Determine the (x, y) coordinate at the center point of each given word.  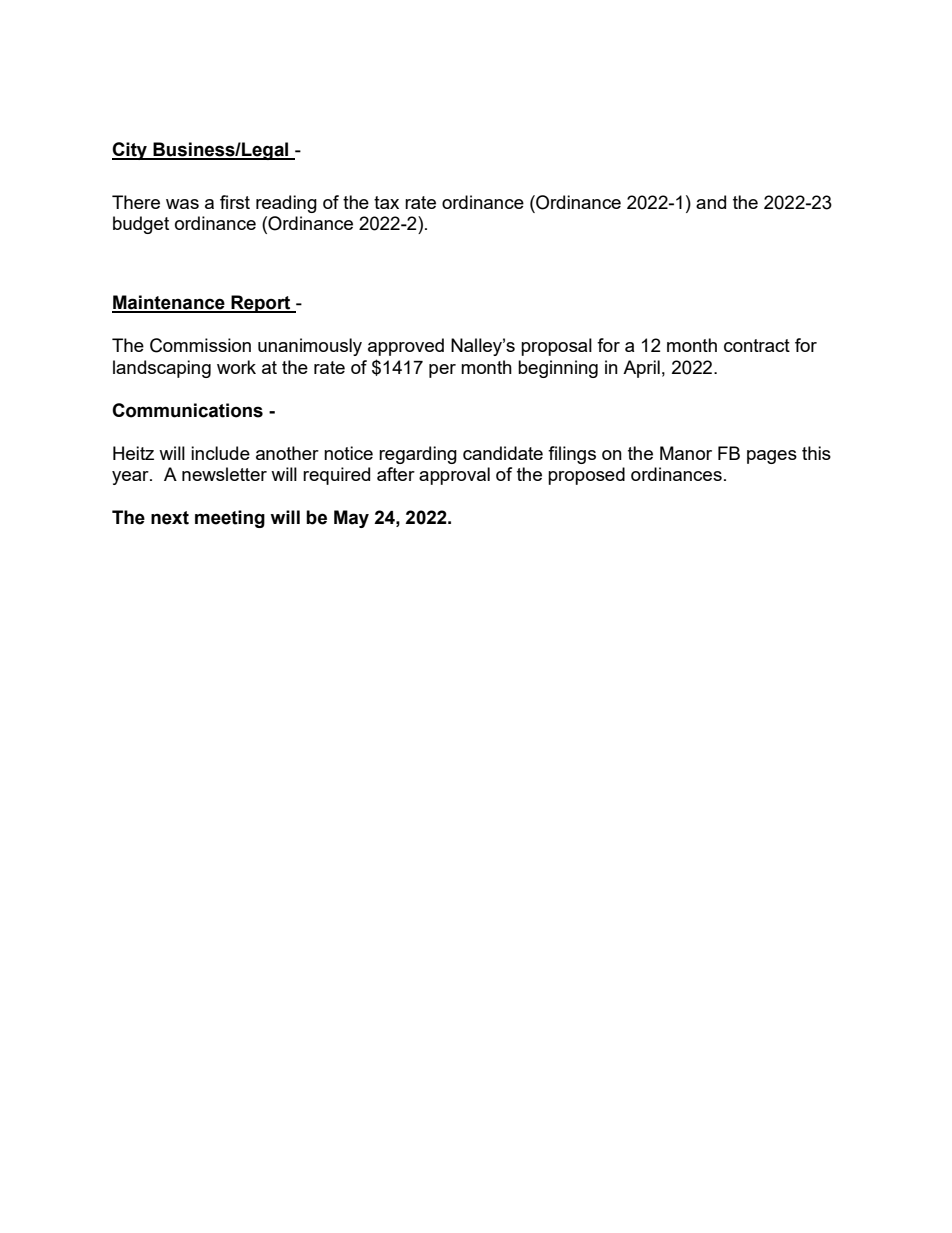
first (235, 202)
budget (141, 225)
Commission (200, 345)
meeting (230, 519)
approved (406, 347)
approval (454, 476)
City (130, 151)
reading (286, 204)
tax (386, 202)
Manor (686, 453)
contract (757, 345)
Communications (187, 410)
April (641, 369)
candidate (503, 453)
